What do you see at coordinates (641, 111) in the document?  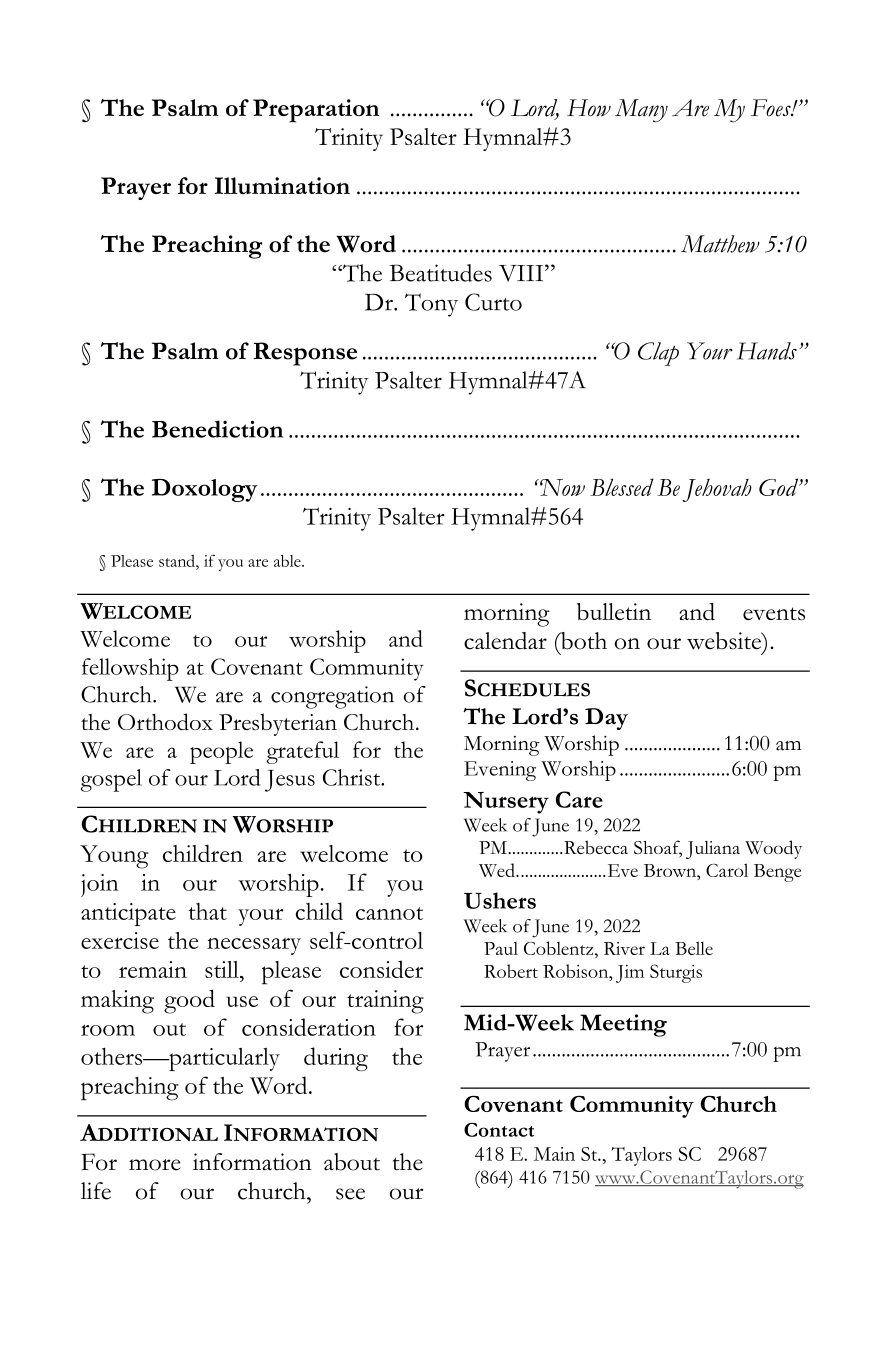 I see `Many` at bounding box center [641, 111].
